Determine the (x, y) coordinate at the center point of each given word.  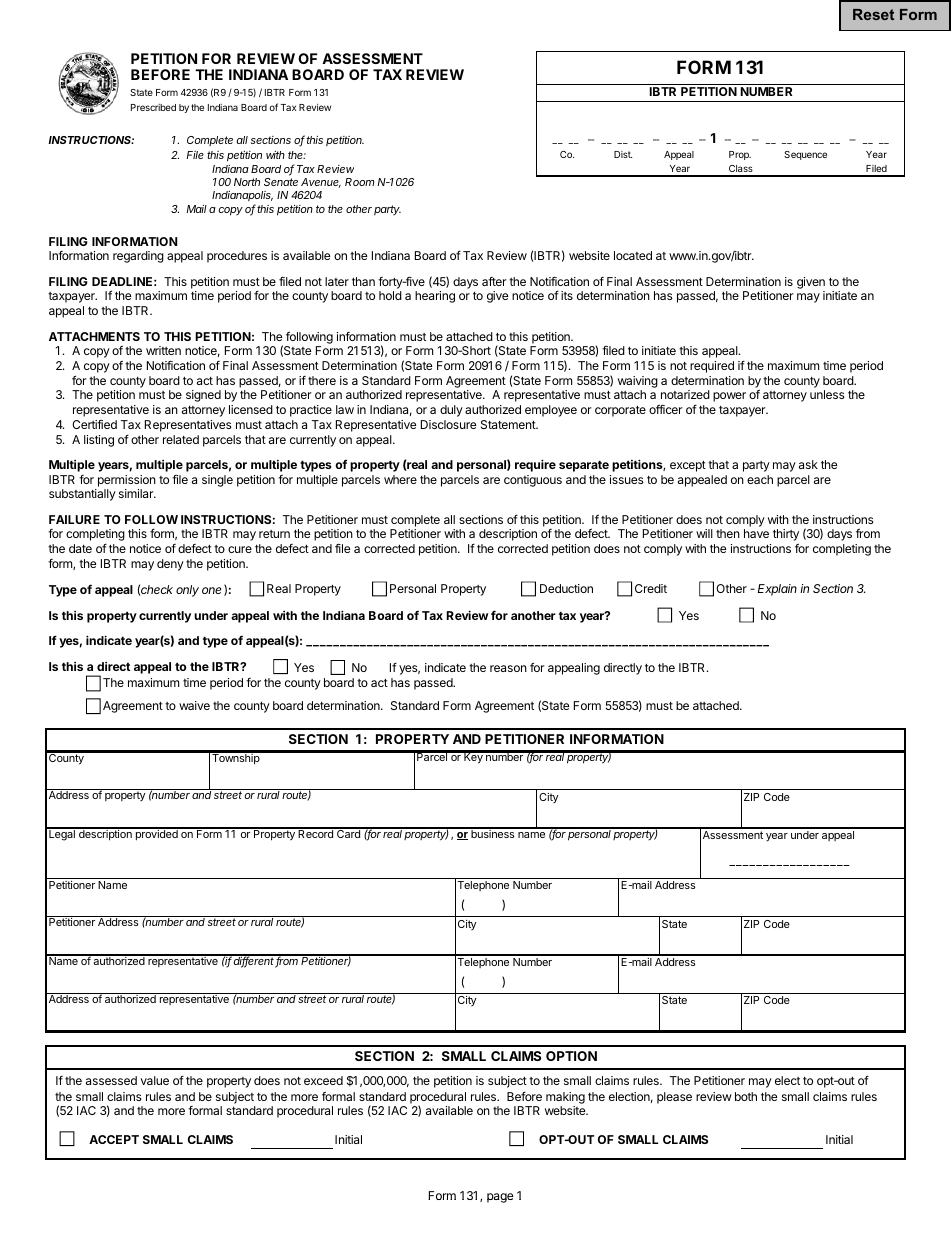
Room (360, 182)
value (154, 1080)
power (729, 397)
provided (156, 834)
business (493, 833)
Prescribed (153, 107)
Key (473, 757)
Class (741, 170)
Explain (777, 590)
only (187, 591)
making (565, 1098)
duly (451, 411)
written (163, 350)
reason (508, 668)
